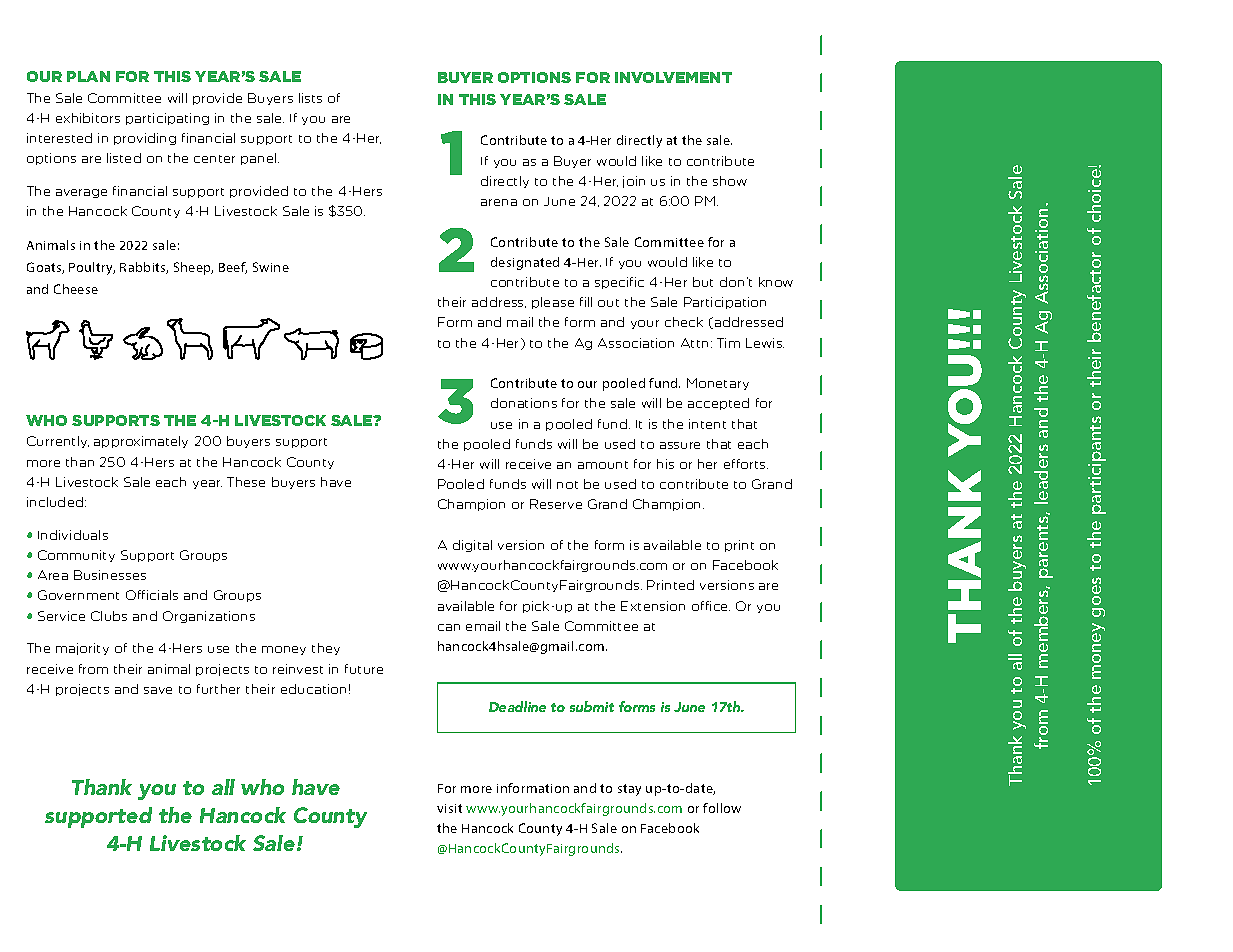 The width and height of the screenshot is (1233, 952). I want to click on donations, so click(524, 403).
